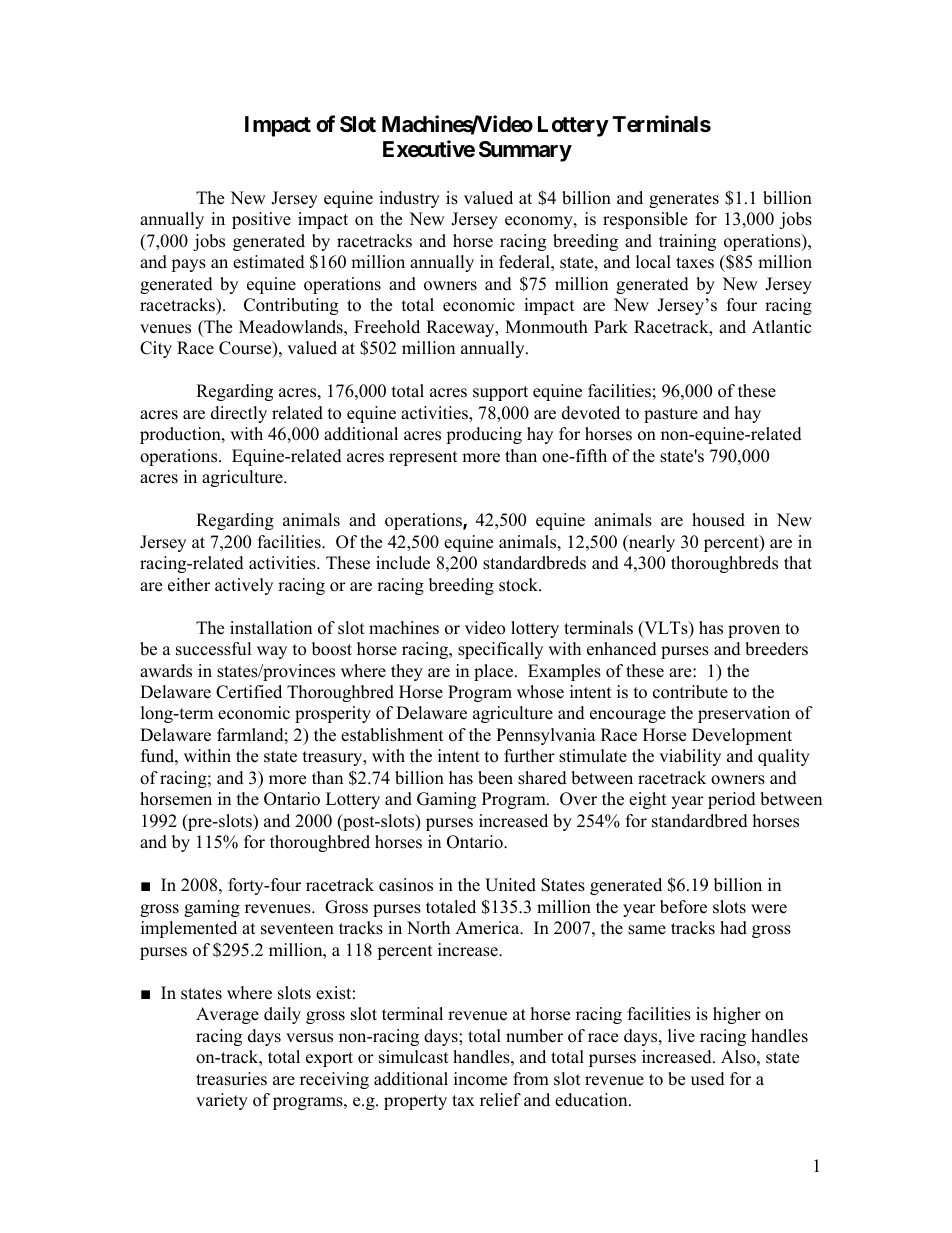  Describe the element at coordinates (480, 1079) in the page. I see `income` at that location.
